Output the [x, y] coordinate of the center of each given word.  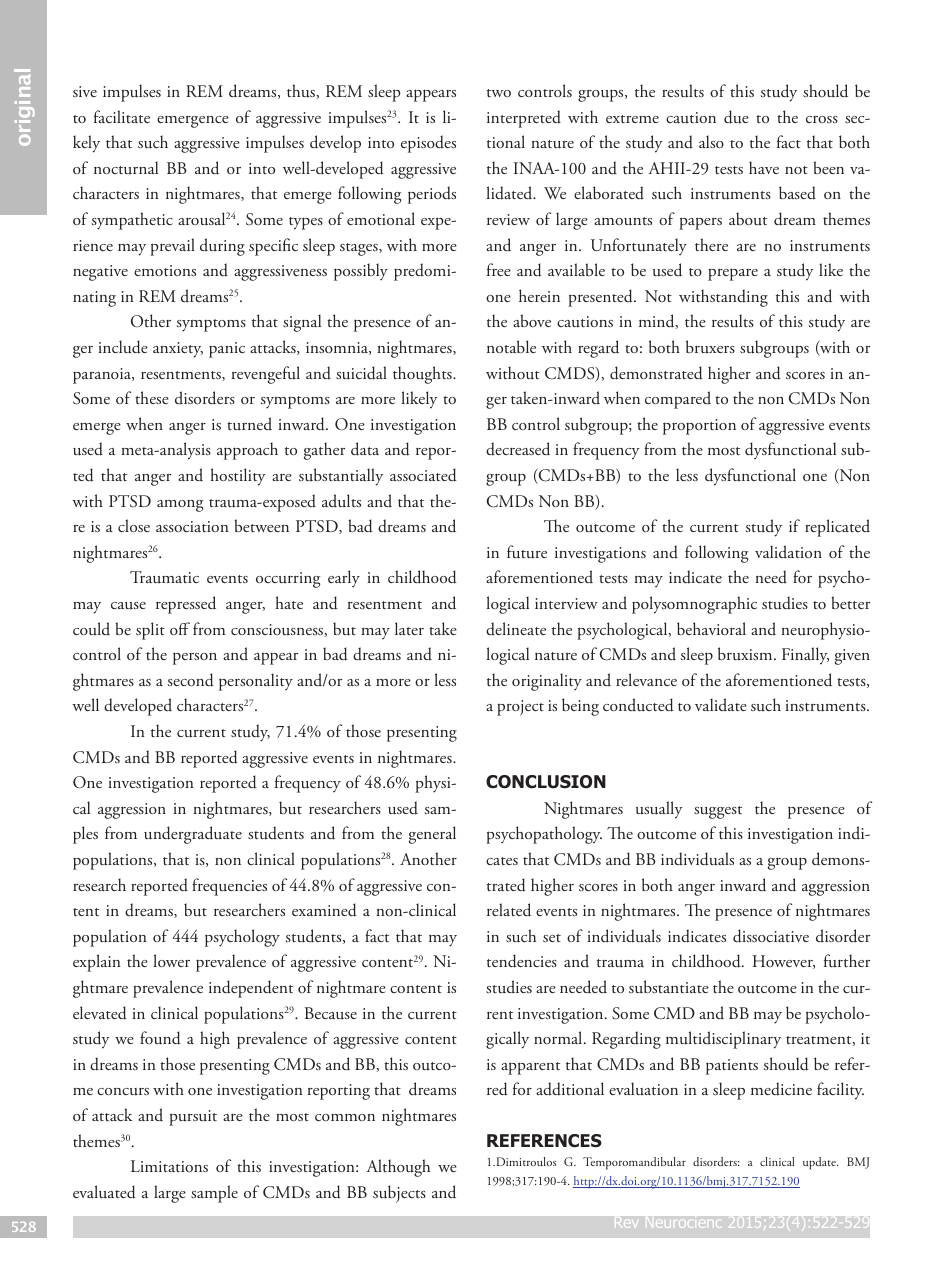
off [180, 628]
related [509, 910]
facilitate [122, 116]
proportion [699, 427]
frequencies [229, 887]
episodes [428, 144]
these [152, 397]
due [736, 117]
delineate [516, 629]
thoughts [423, 375]
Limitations [169, 1166]
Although [398, 1168]
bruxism [746, 654]
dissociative [771, 936]
